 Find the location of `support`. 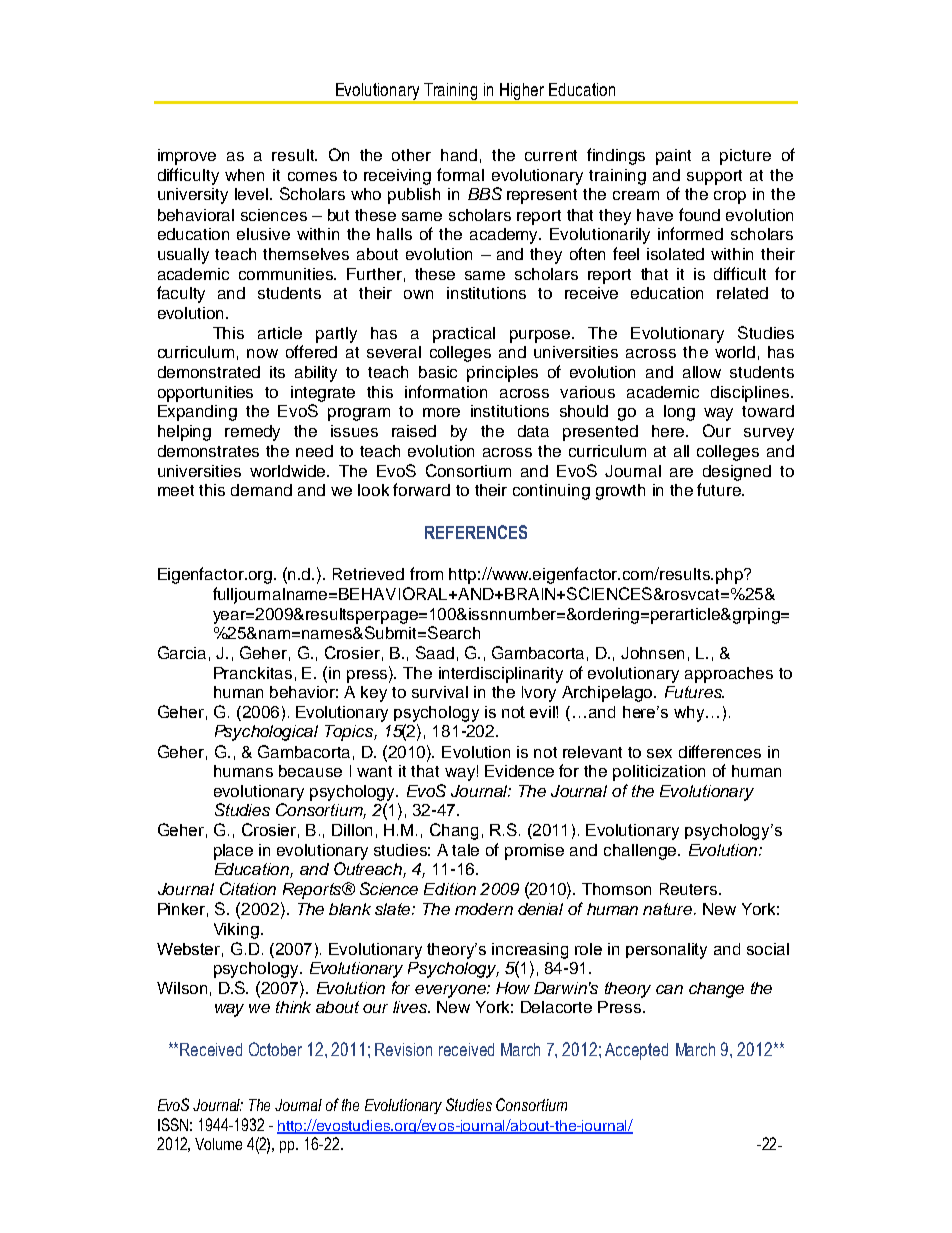

support is located at coordinates (714, 177).
